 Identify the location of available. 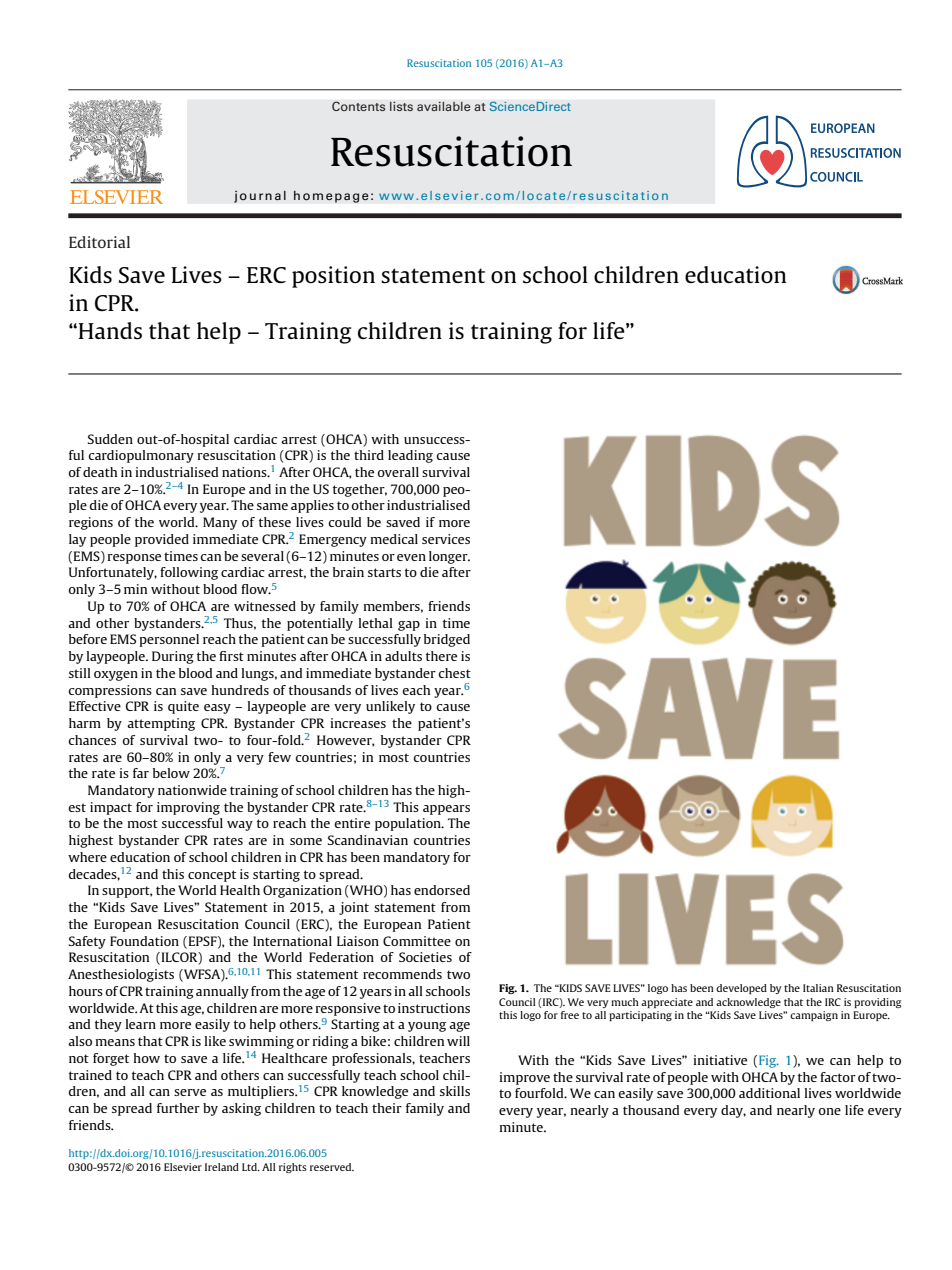
(444, 106).
